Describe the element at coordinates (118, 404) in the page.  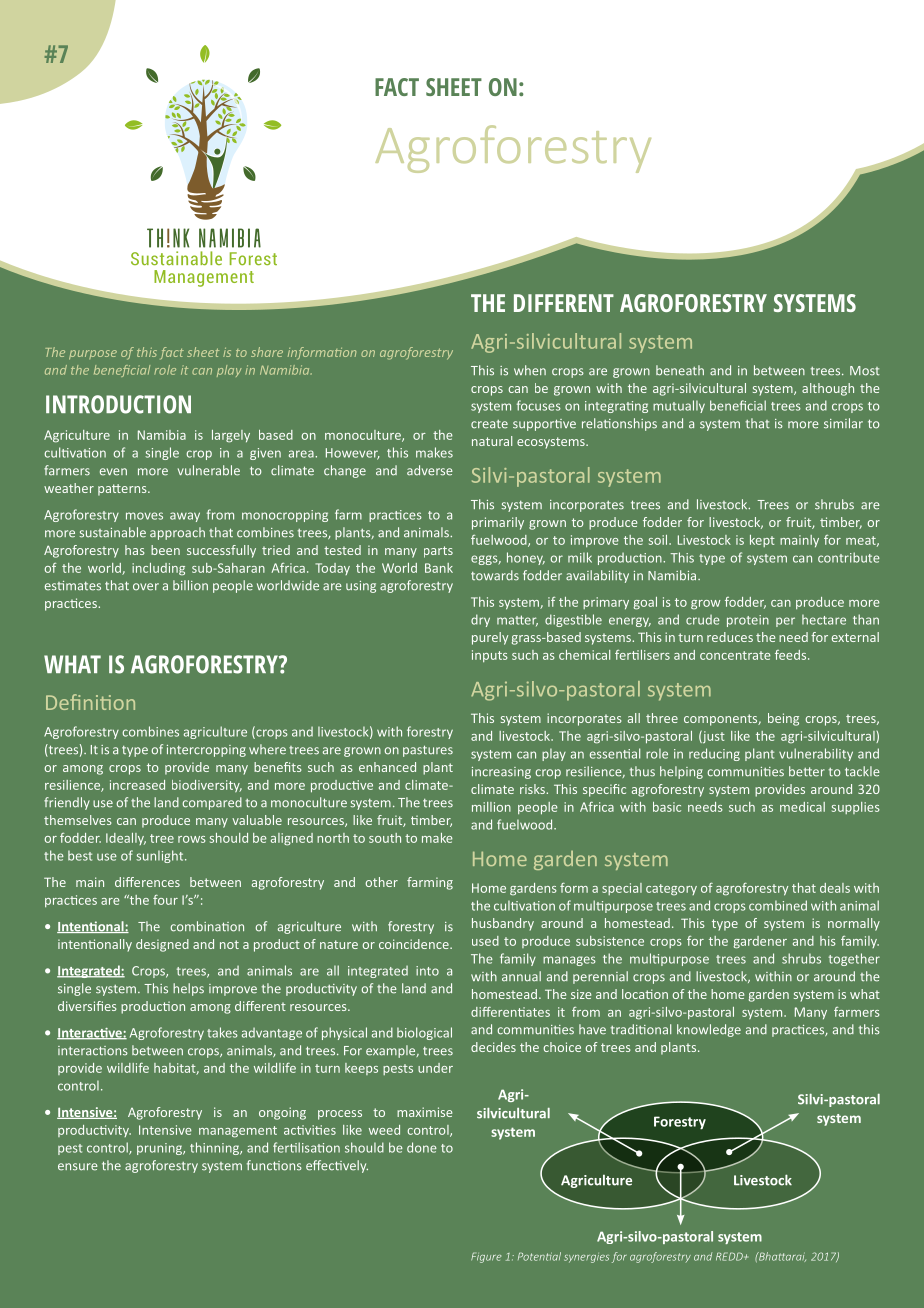
I see `INTRODUCTION` at that location.
